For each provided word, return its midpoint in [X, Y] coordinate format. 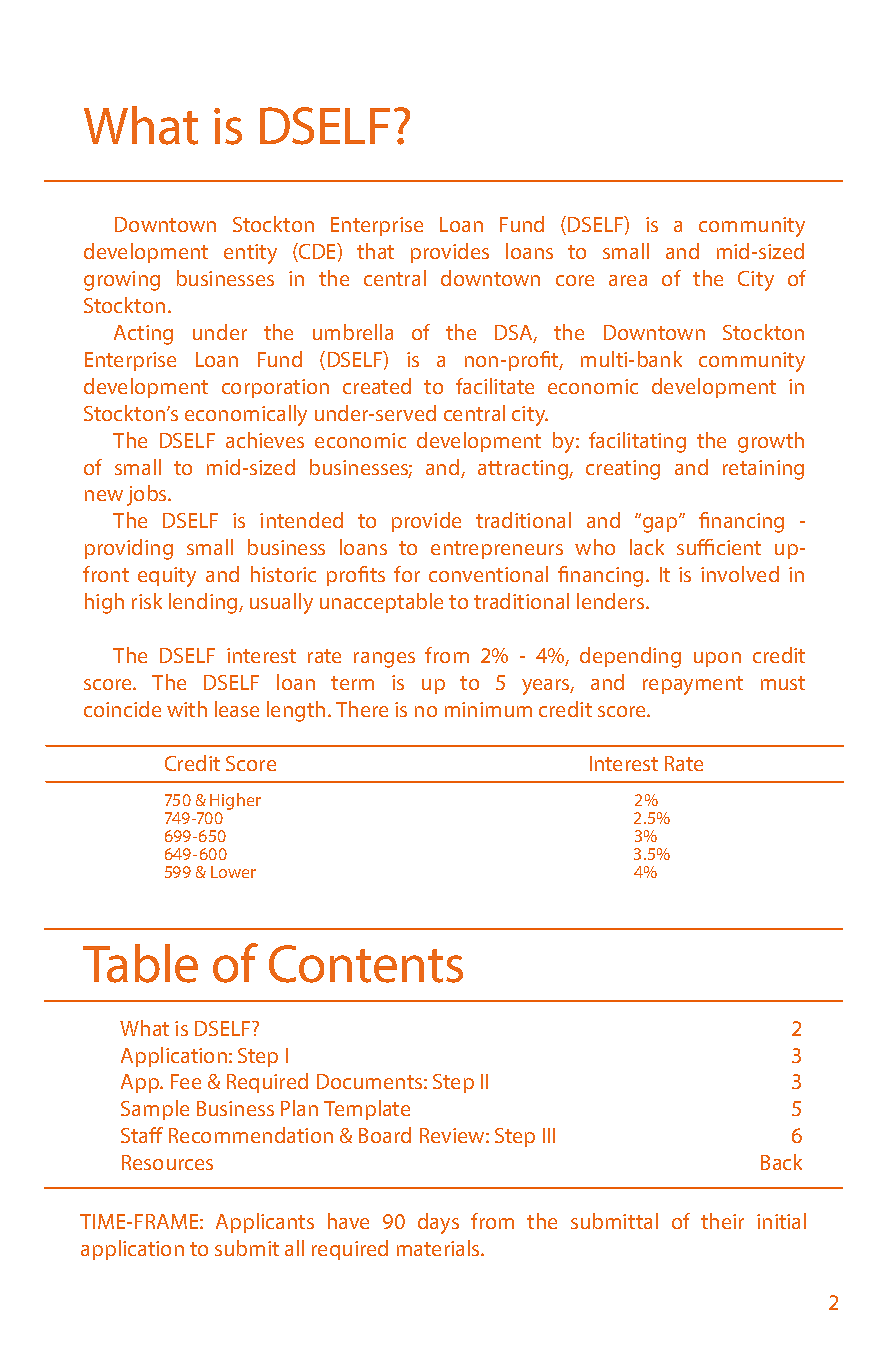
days [438, 1223]
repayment [693, 685]
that [375, 251]
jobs [148, 495]
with [187, 709]
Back [781, 1162]
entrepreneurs [497, 550]
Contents [366, 964]
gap [660, 524]
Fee [186, 1081]
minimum [488, 709]
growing [122, 281]
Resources [167, 1162]
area [628, 280]
